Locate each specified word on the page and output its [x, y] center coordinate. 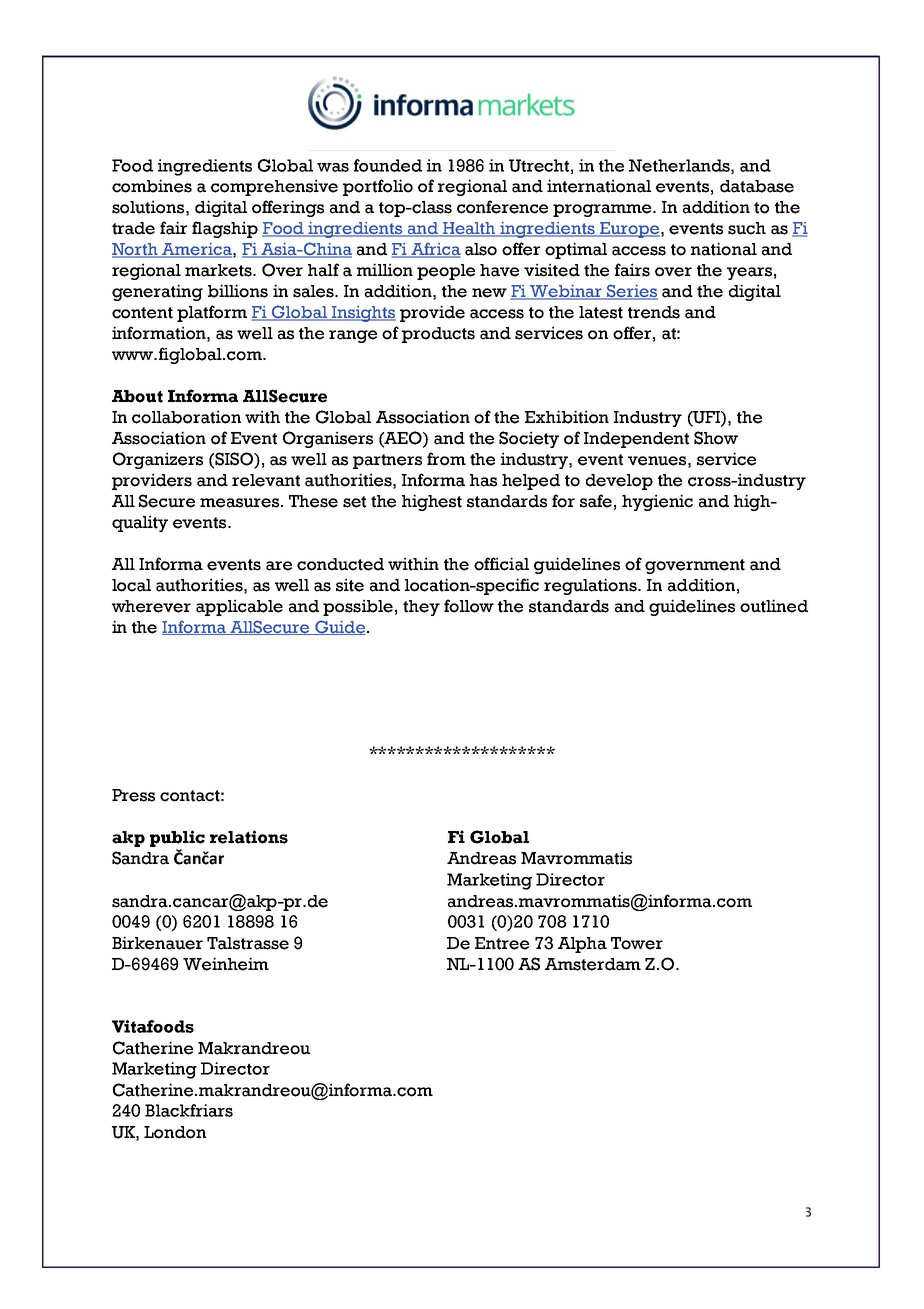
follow [469, 606]
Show [716, 438]
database [757, 186]
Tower [637, 943]
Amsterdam [593, 964]
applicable [239, 607]
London [175, 1132]
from [446, 459]
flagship [225, 229]
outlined [774, 606]
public [177, 838]
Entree [502, 943]
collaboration [186, 417]
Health [469, 229]
